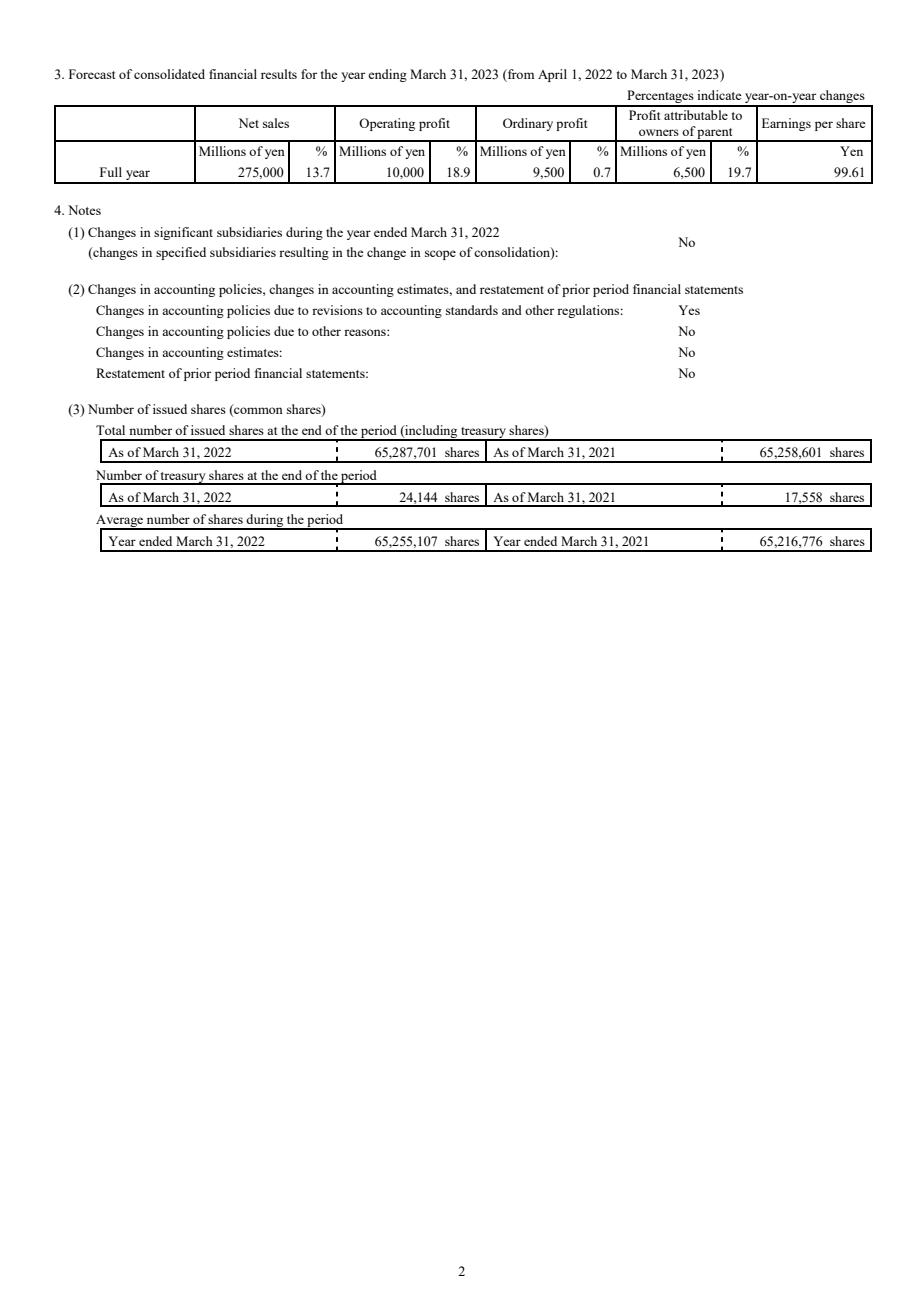 This screenshot has width=924, height=1308. Describe the element at coordinates (110, 430) in the screenshot. I see `Total` at that location.
